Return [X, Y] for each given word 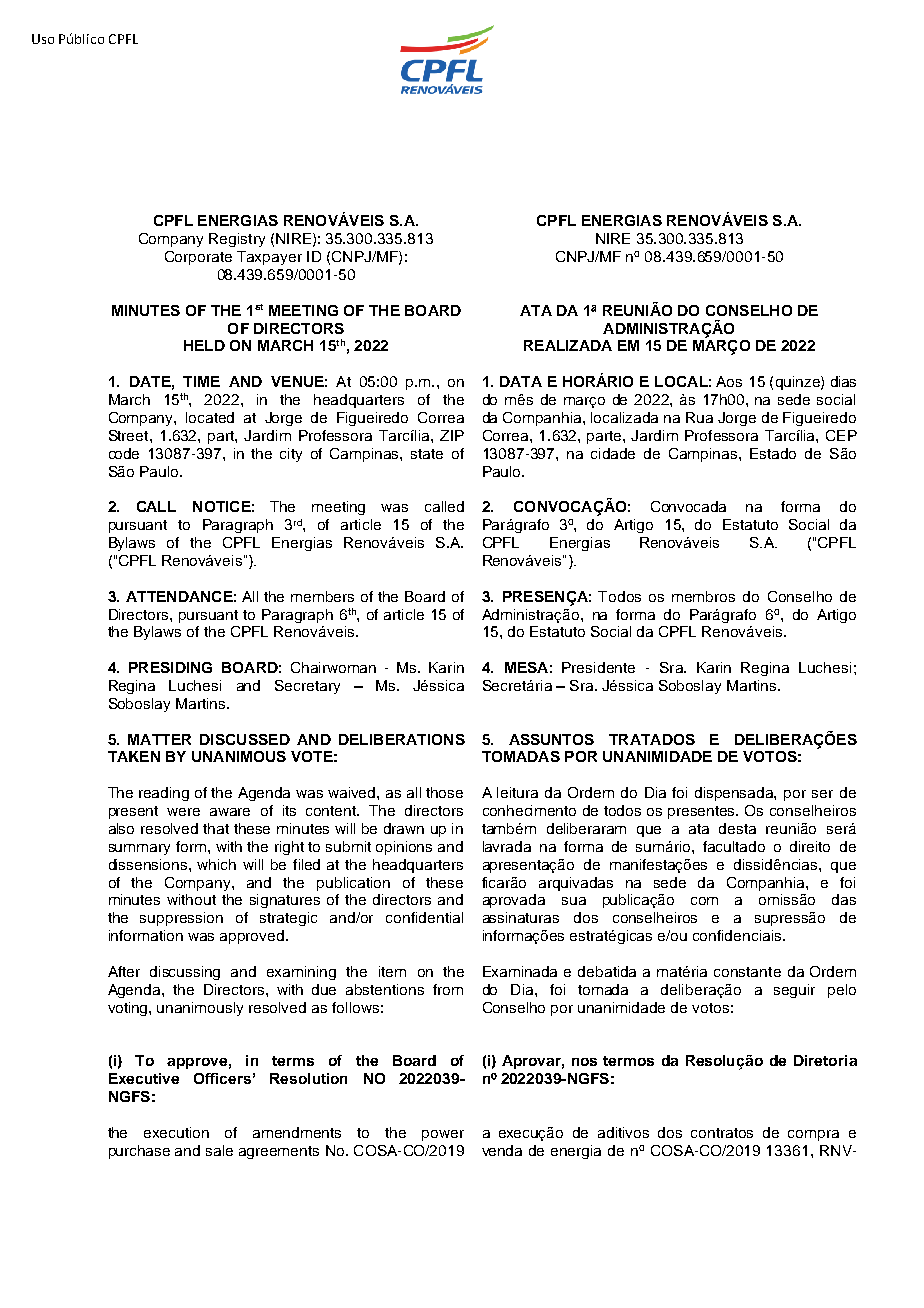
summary [139, 849]
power [443, 1135]
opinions [404, 848]
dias [843, 381]
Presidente [598, 667]
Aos [729, 381]
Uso [43, 39]
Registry [237, 240]
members [322, 596]
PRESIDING [170, 667]
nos [584, 1062]
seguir [794, 991]
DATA [521, 381]
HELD [204, 345]
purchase [139, 1152]
